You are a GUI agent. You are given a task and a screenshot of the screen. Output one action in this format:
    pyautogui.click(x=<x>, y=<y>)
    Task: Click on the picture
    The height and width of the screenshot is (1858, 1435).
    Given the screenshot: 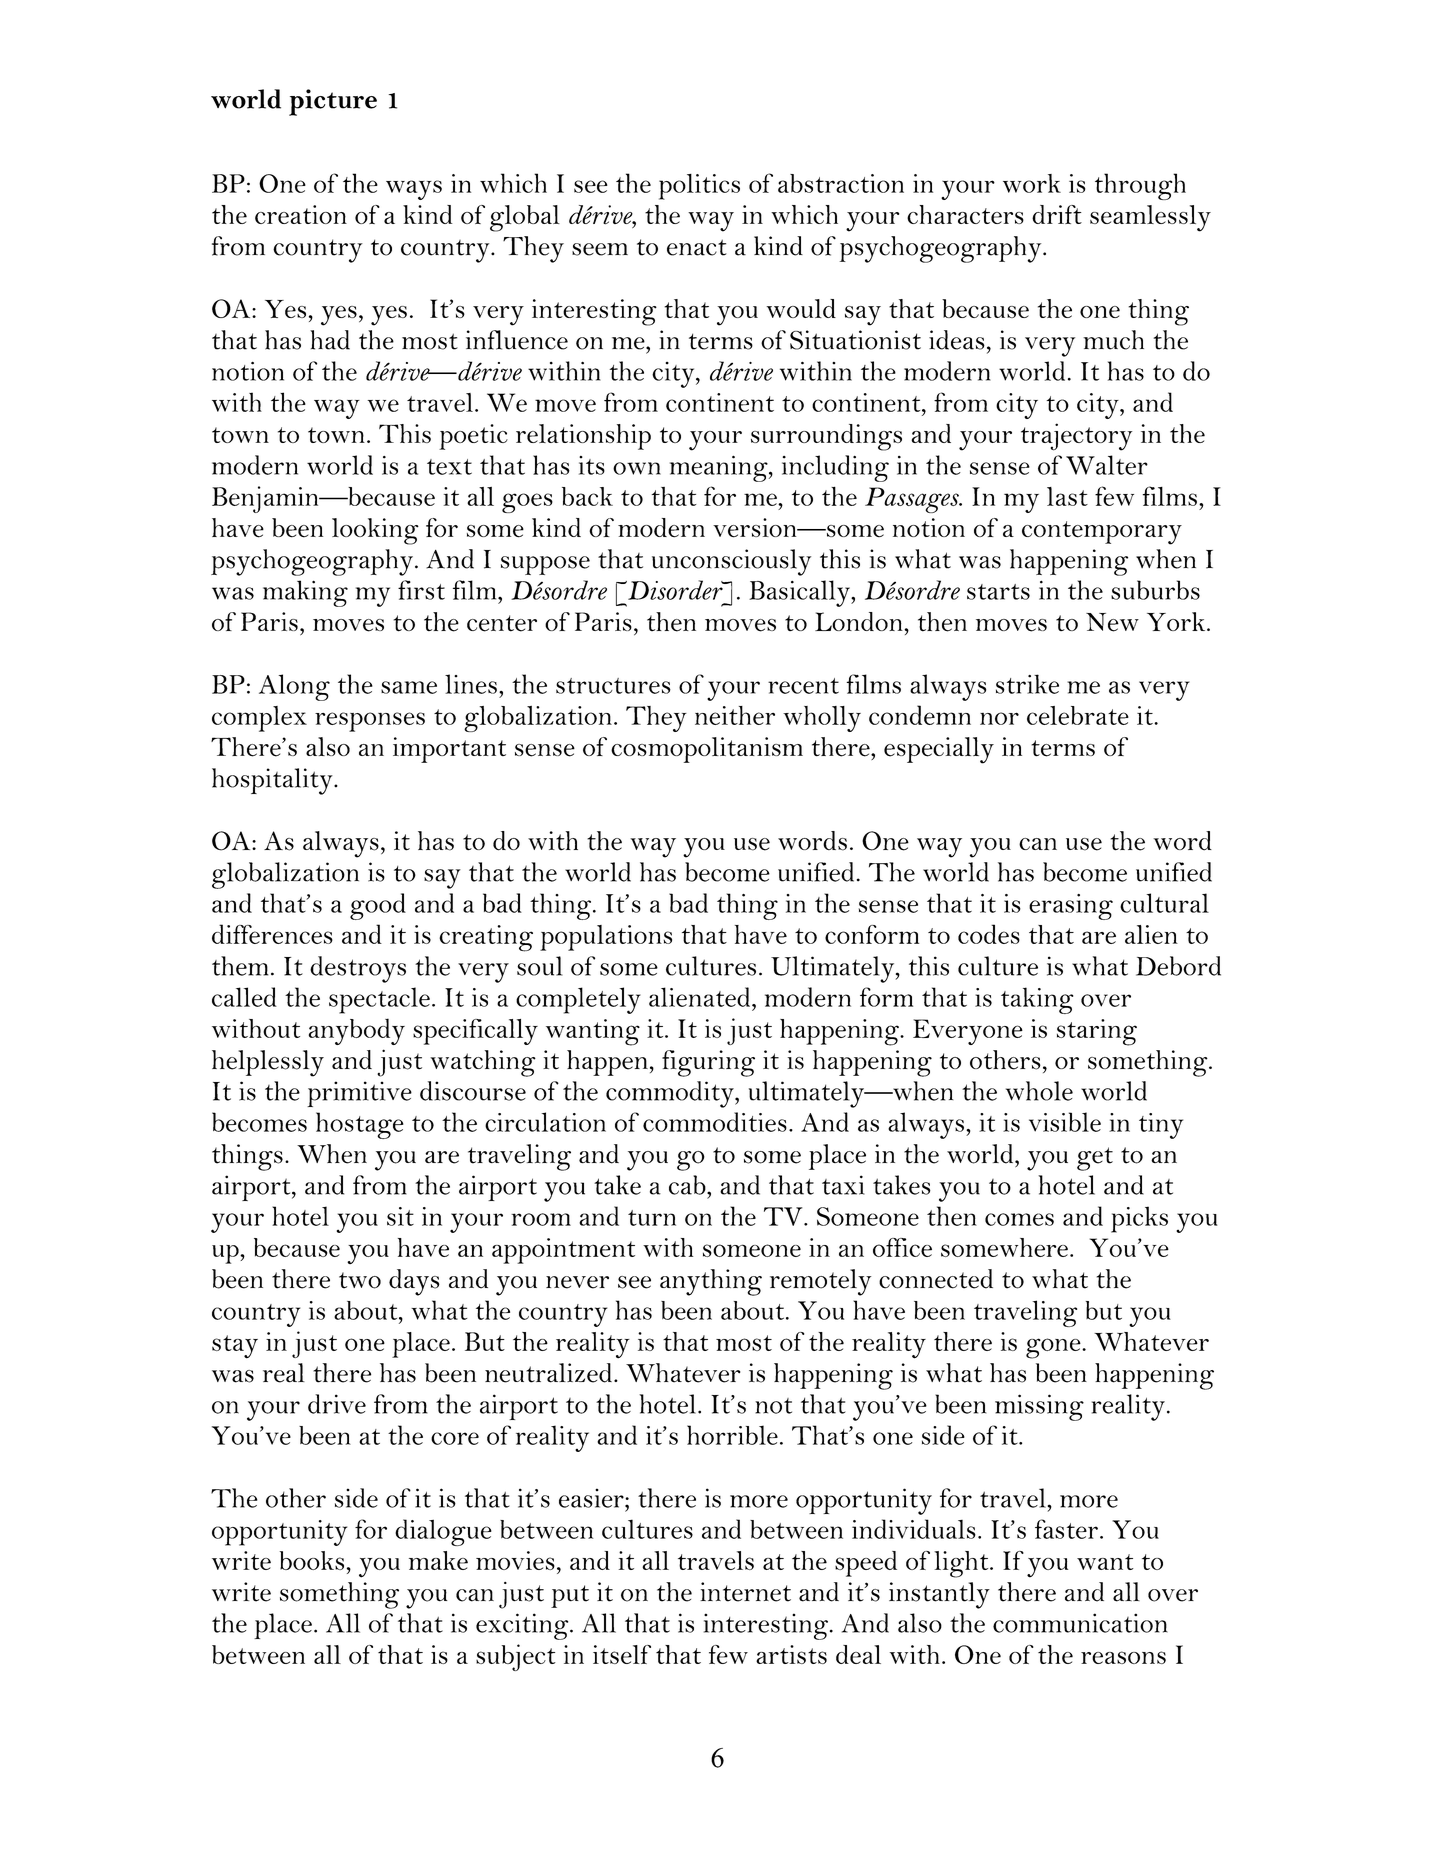 What is the action you would take?
    pyautogui.click(x=333, y=102)
